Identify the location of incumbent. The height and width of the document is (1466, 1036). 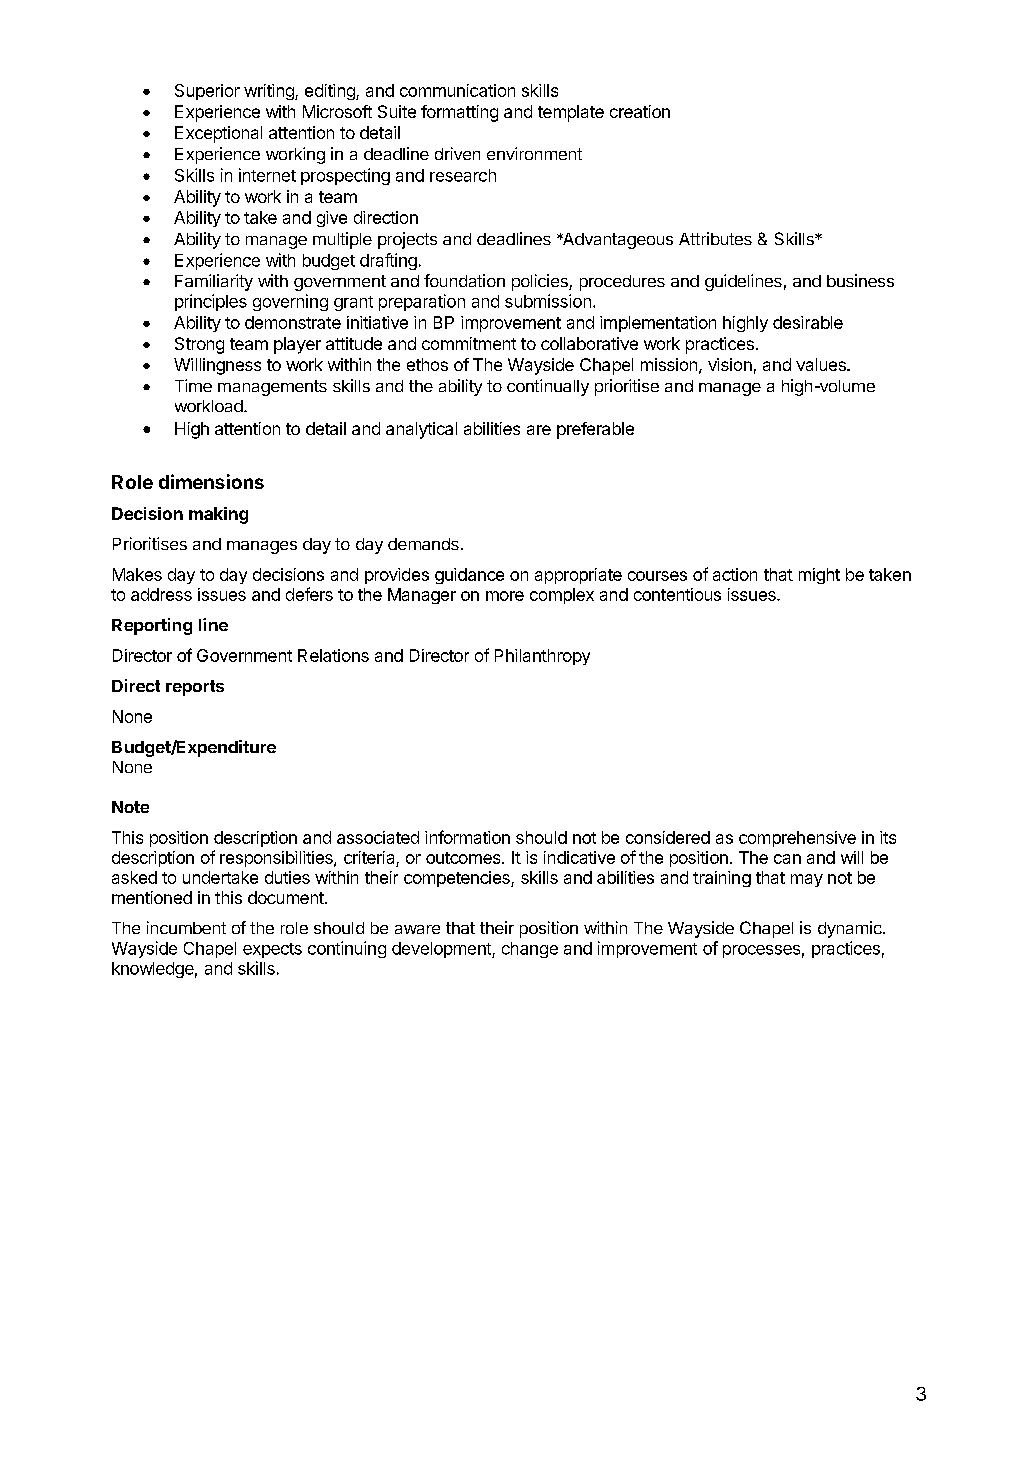
(186, 927).
